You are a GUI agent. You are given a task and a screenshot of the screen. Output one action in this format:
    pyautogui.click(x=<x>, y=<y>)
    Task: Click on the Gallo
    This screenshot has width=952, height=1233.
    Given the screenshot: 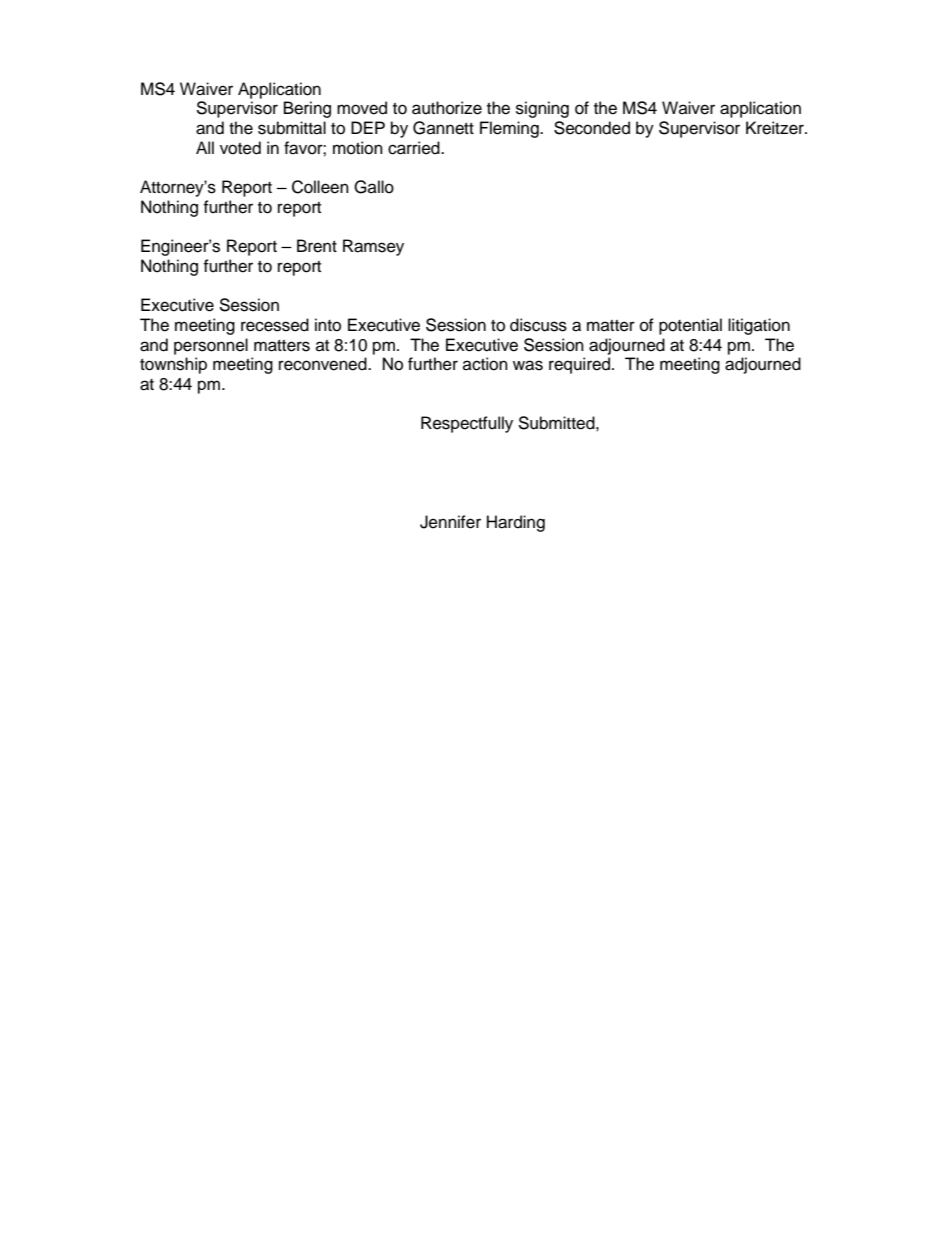 What is the action you would take?
    pyautogui.click(x=374, y=187)
